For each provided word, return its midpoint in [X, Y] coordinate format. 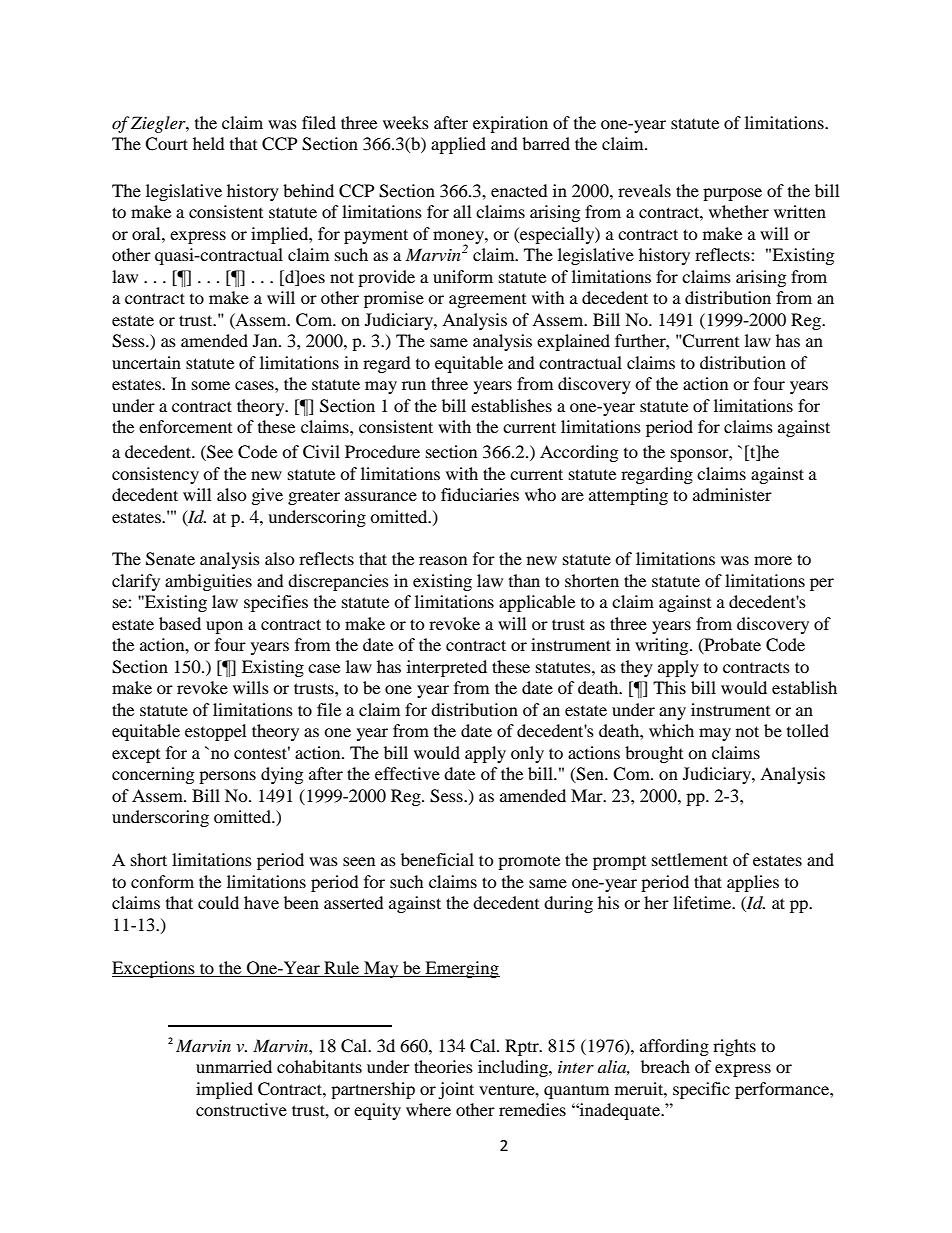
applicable [537, 603]
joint [456, 1090]
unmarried [234, 1066]
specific [701, 1090]
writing [663, 646]
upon [224, 627]
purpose [732, 194]
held [209, 143]
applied [458, 145]
